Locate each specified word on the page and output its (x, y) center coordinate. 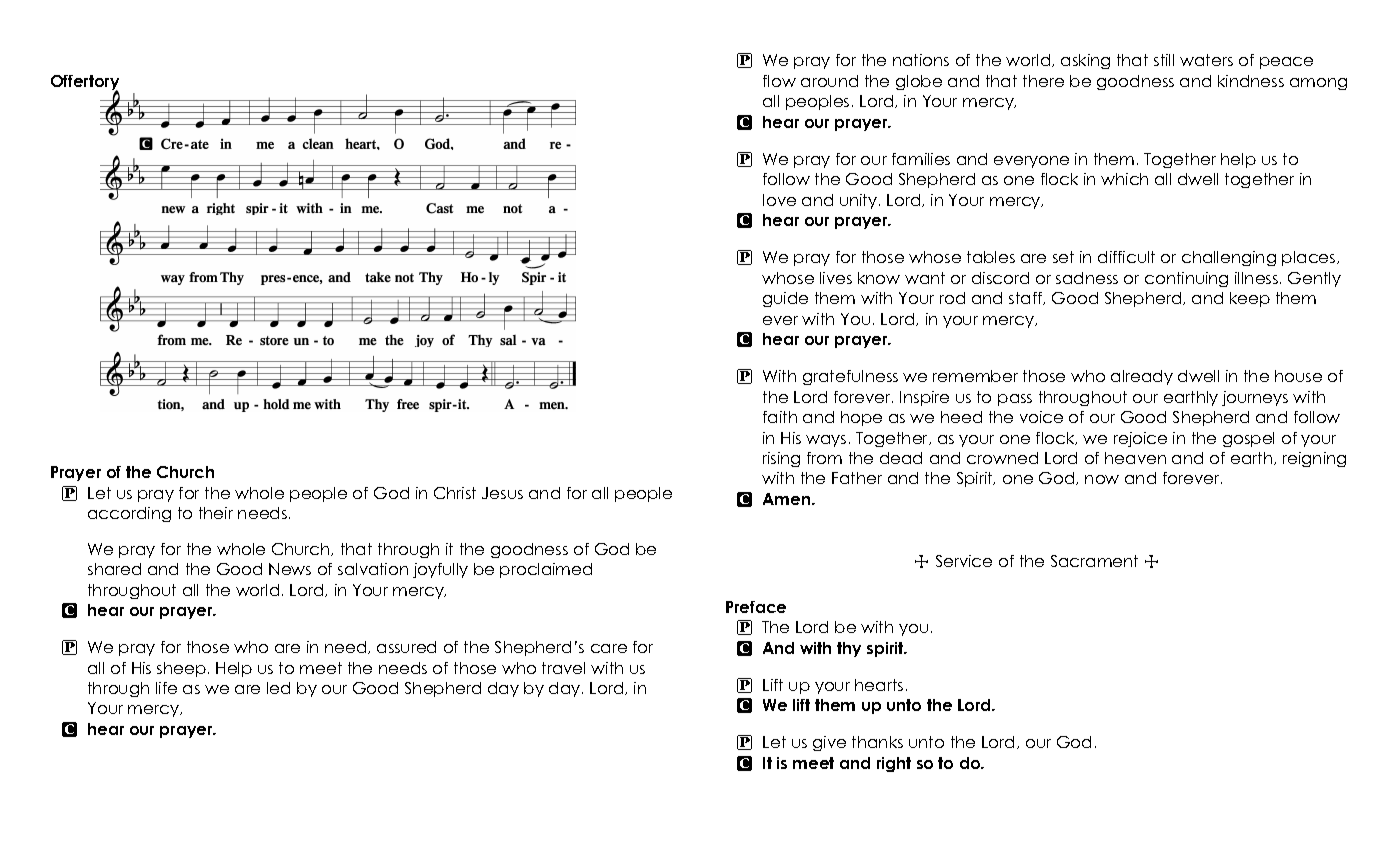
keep (1250, 299)
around (829, 81)
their (216, 513)
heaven (1135, 458)
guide (785, 299)
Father (857, 478)
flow (779, 81)
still (1164, 60)
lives (836, 278)
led (278, 688)
